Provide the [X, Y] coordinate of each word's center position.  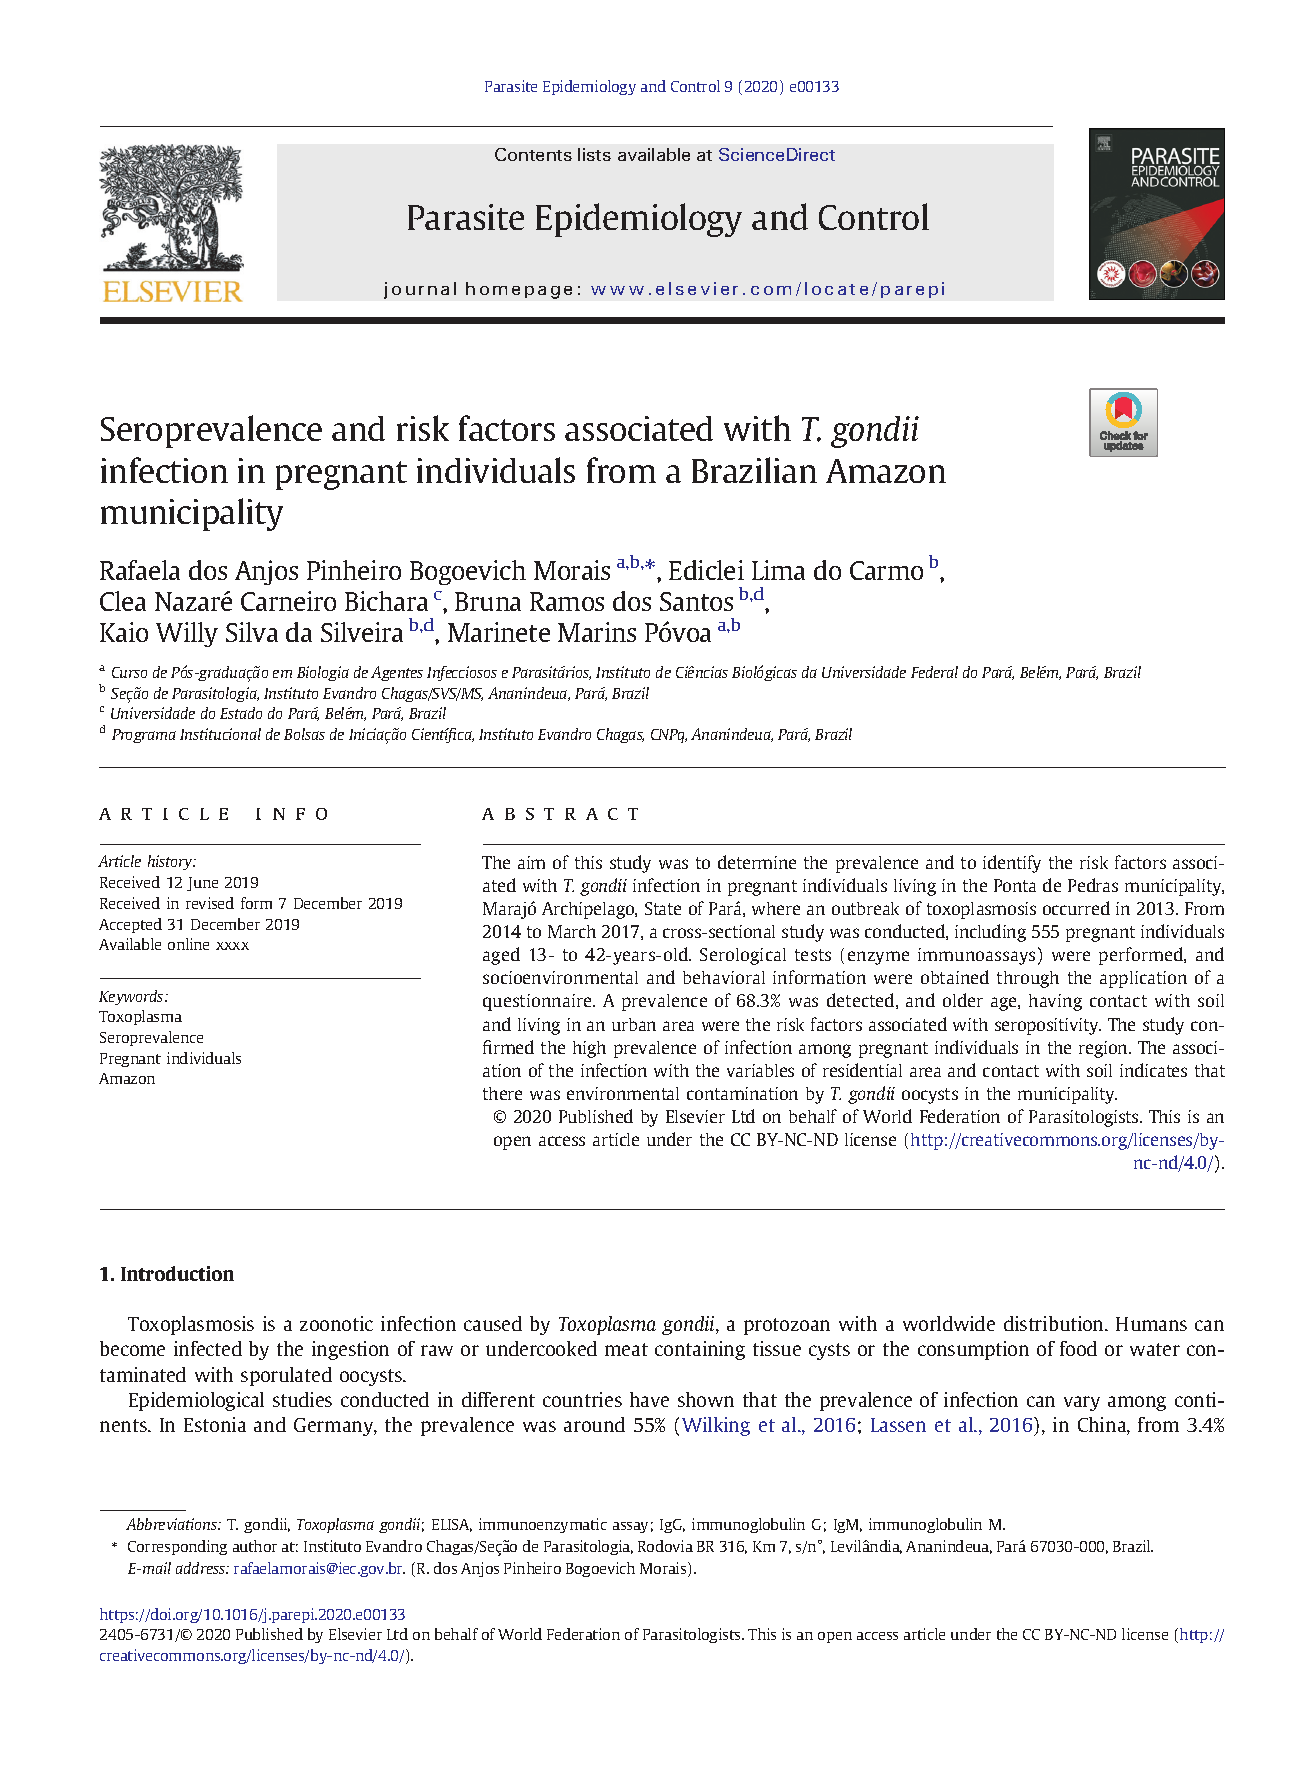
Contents [533, 154]
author [255, 1546]
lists [594, 154]
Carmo [886, 570]
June [202, 884]
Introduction [177, 1273]
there [502, 1093]
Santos [696, 601]
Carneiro [288, 601]
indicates [1153, 1070]
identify [1012, 864]
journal [420, 290]
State [663, 908]
